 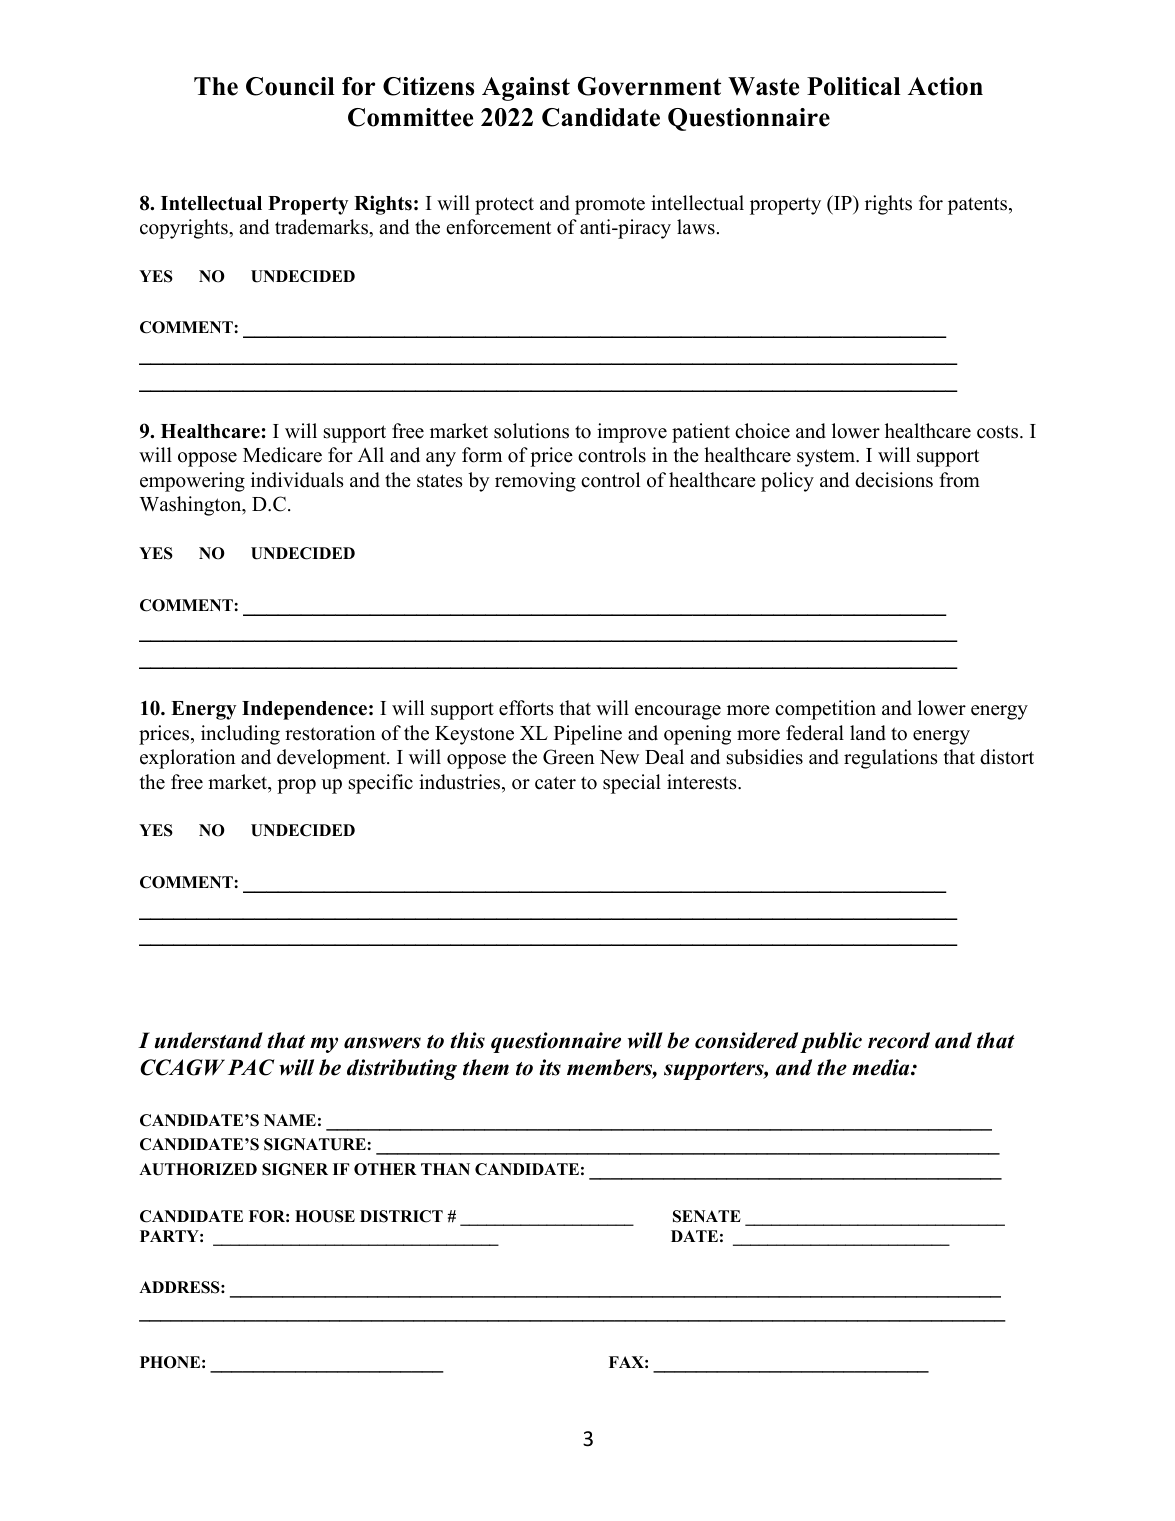 I want to click on special, so click(x=632, y=784).
